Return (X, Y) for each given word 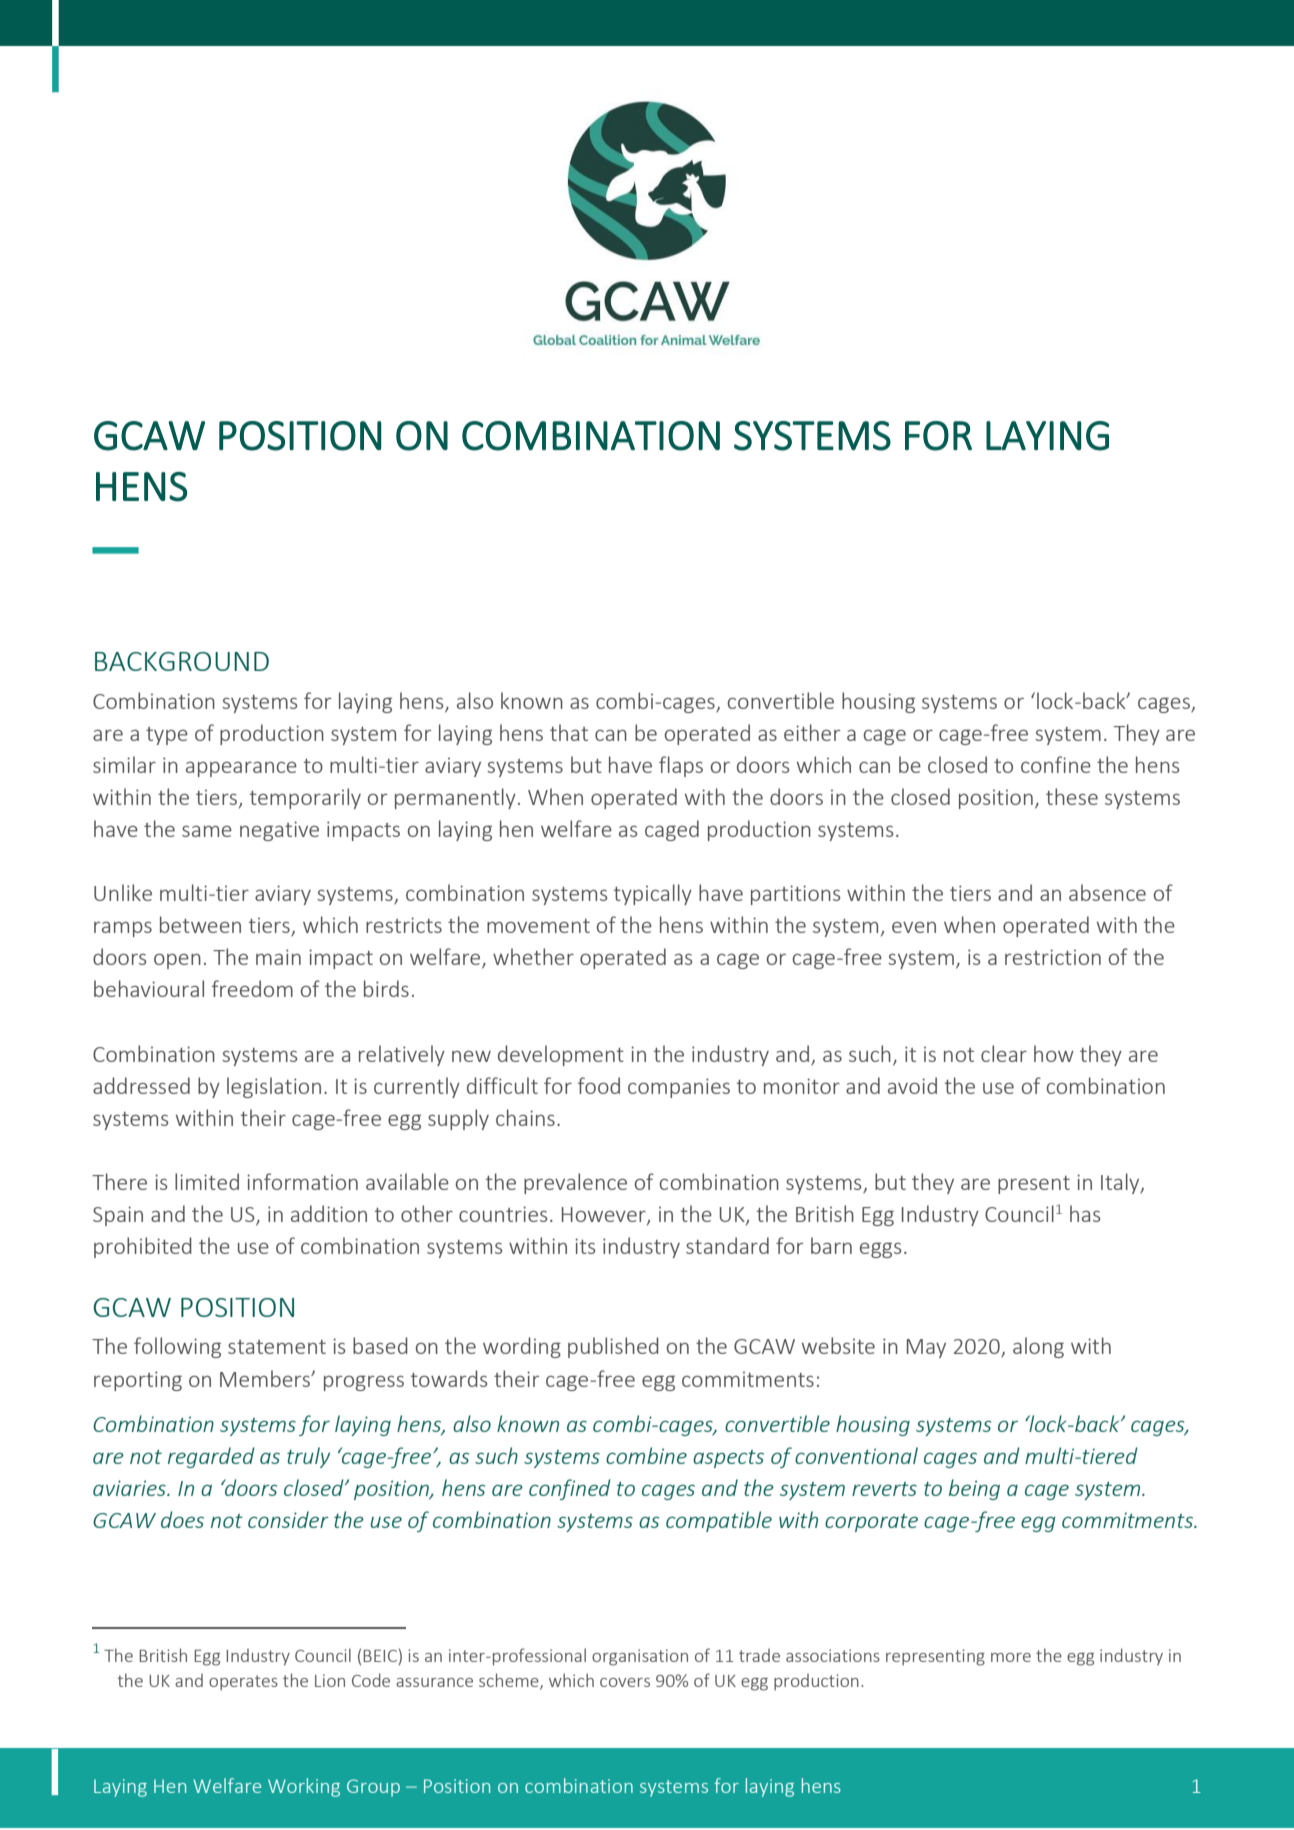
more (1011, 1657)
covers (625, 1682)
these (1072, 796)
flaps (681, 766)
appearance (241, 769)
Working (304, 1787)
